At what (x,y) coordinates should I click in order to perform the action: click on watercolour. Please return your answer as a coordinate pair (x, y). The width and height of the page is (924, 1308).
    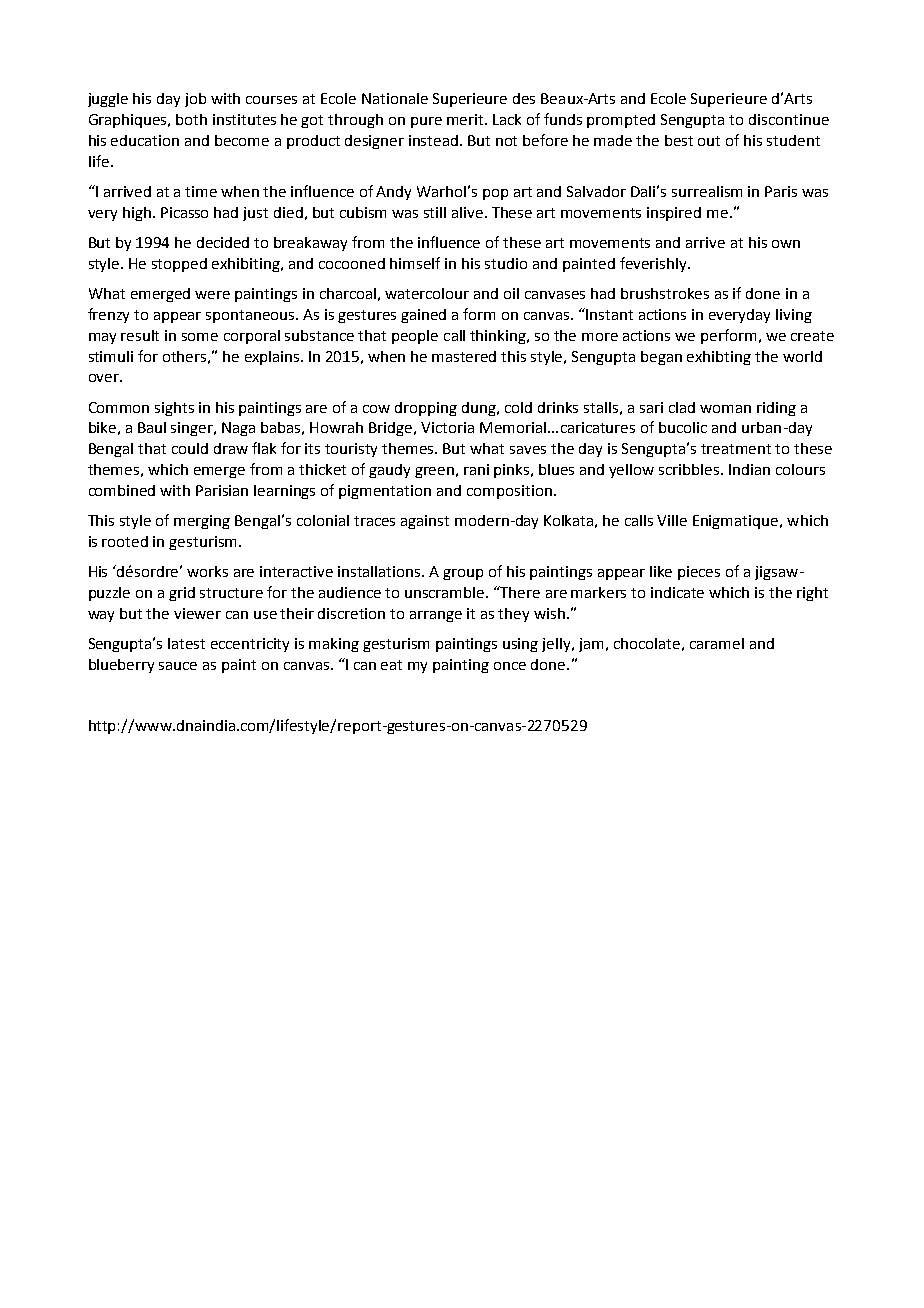
    Looking at the image, I should click on (427, 293).
